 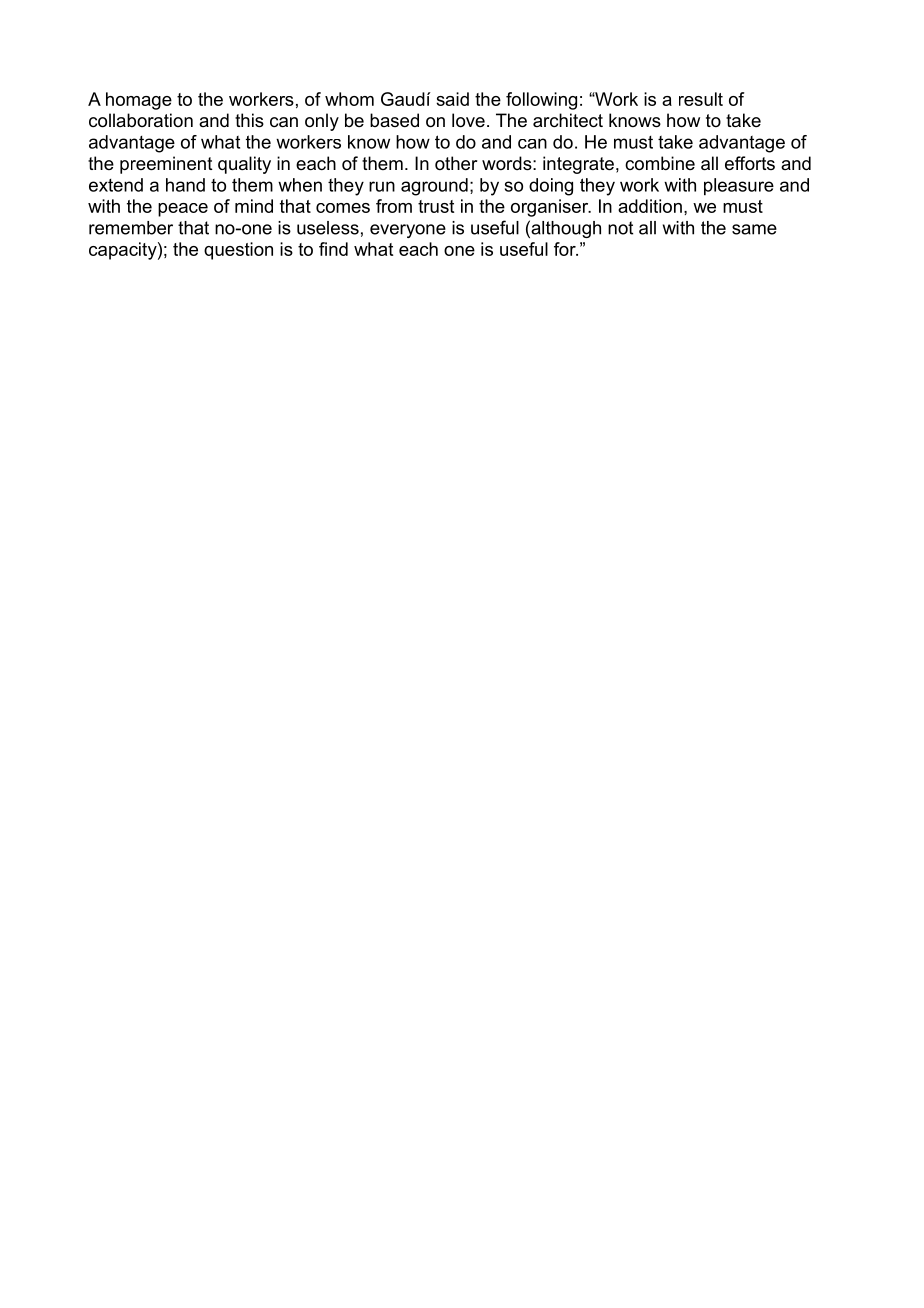 What do you see at coordinates (754, 229) in the screenshot?
I see `same` at bounding box center [754, 229].
